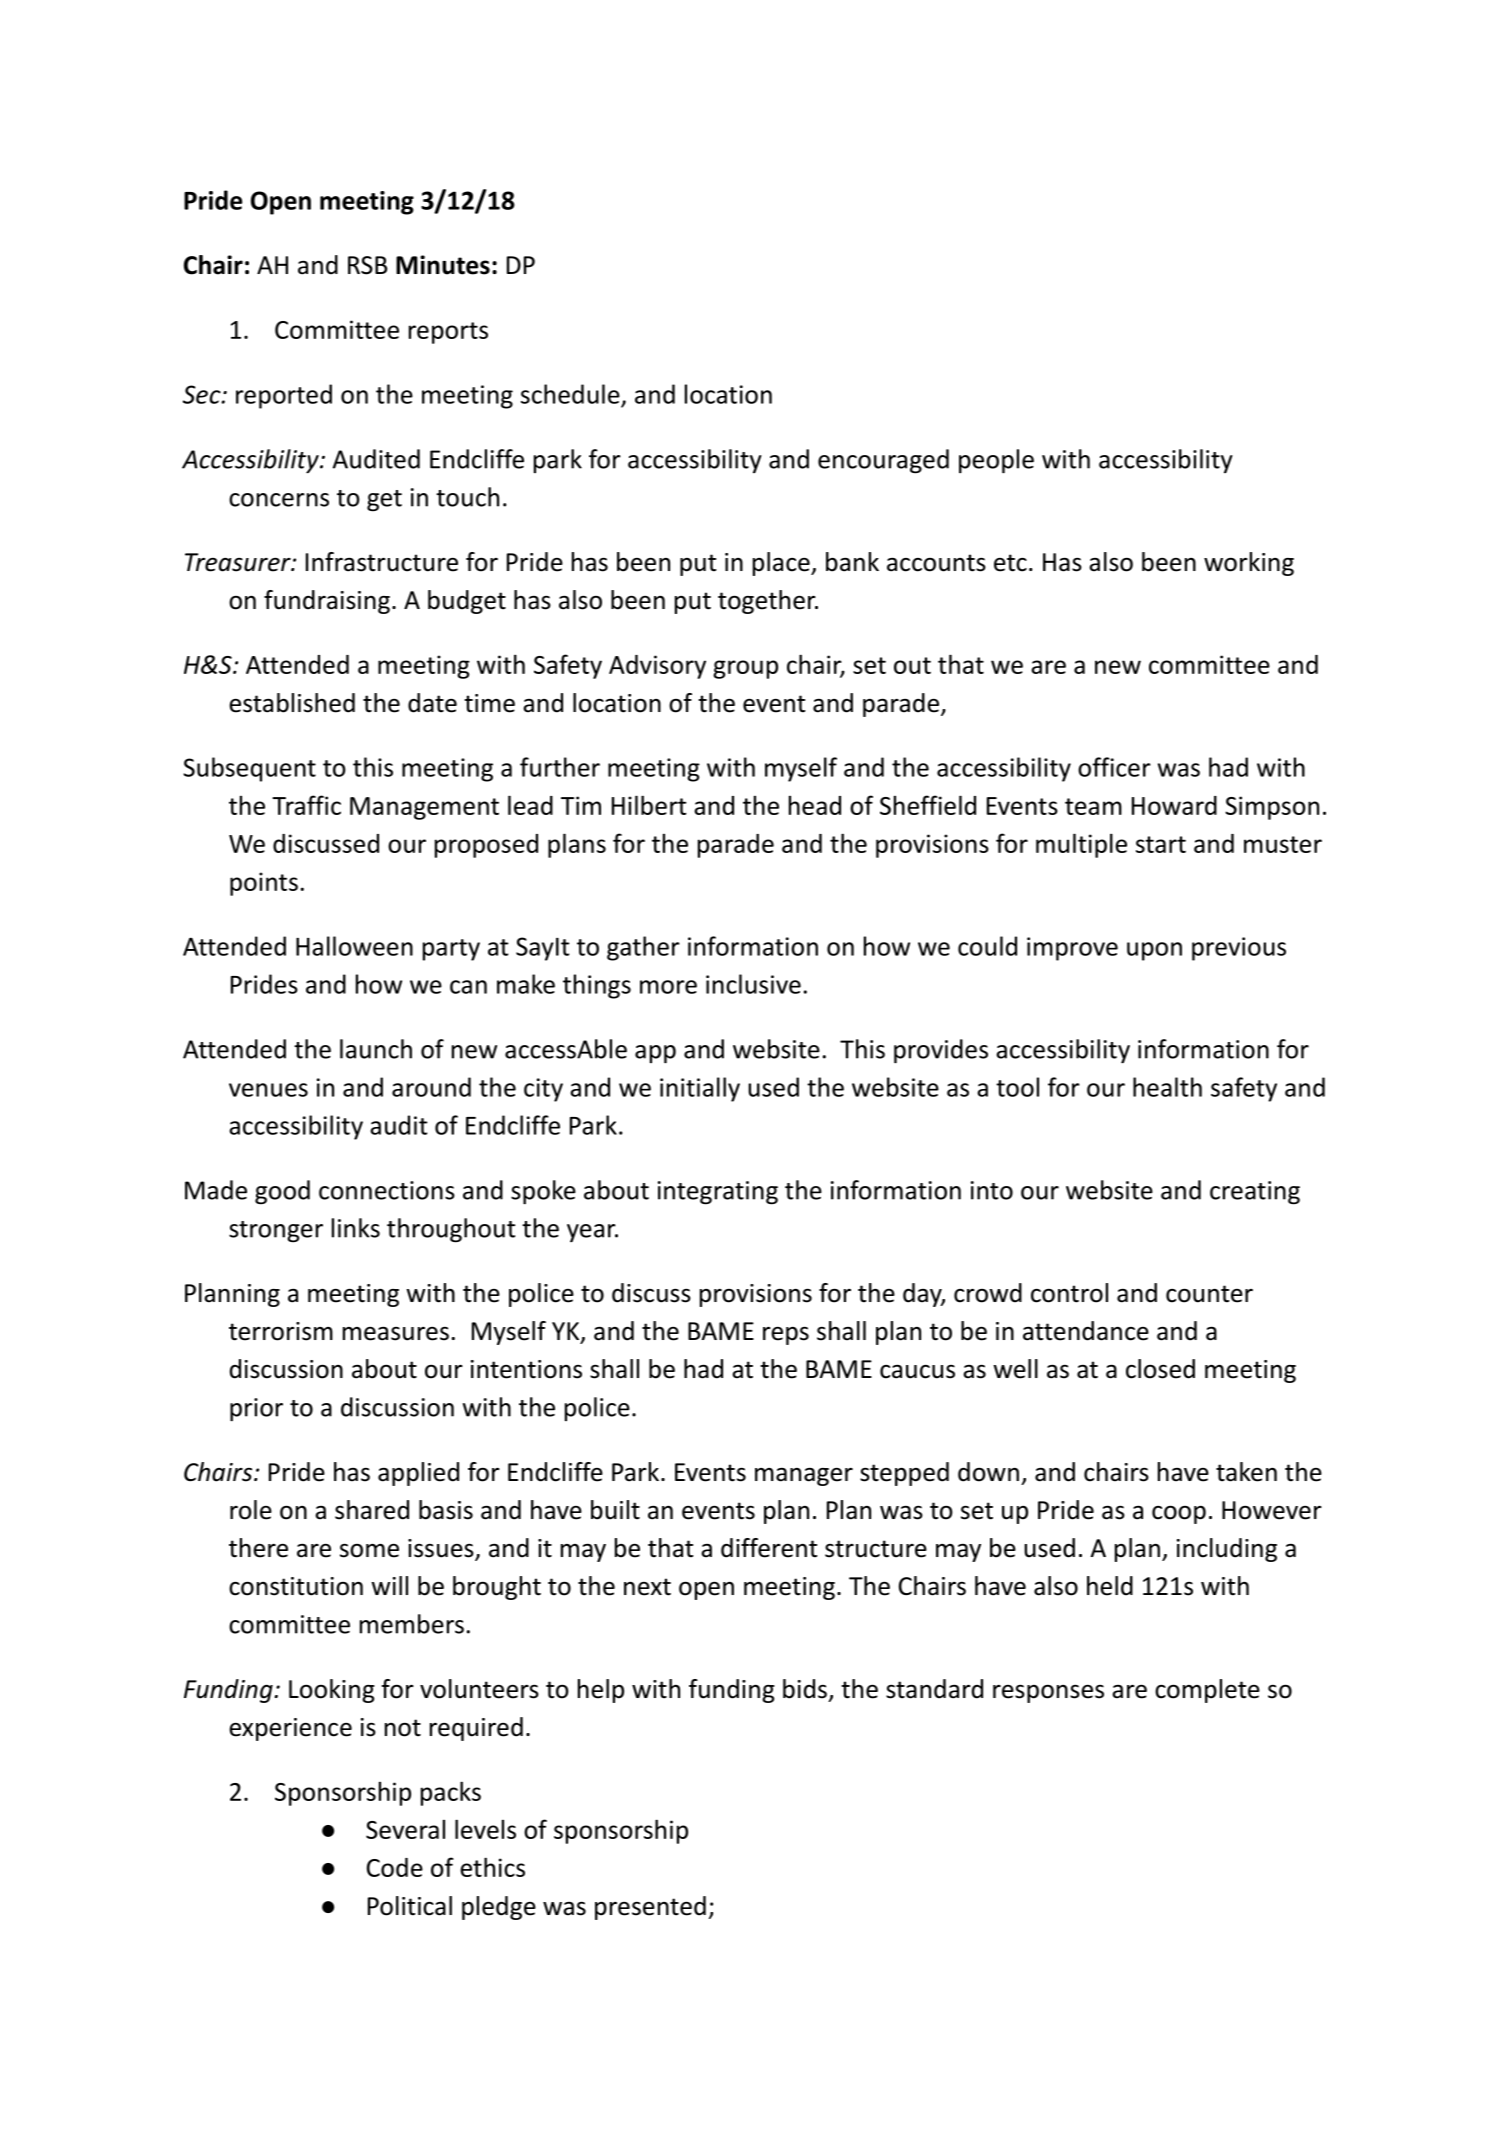 The width and height of the screenshot is (1511, 2141). Describe the element at coordinates (376, 1049) in the screenshot. I see `launch` at that location.
